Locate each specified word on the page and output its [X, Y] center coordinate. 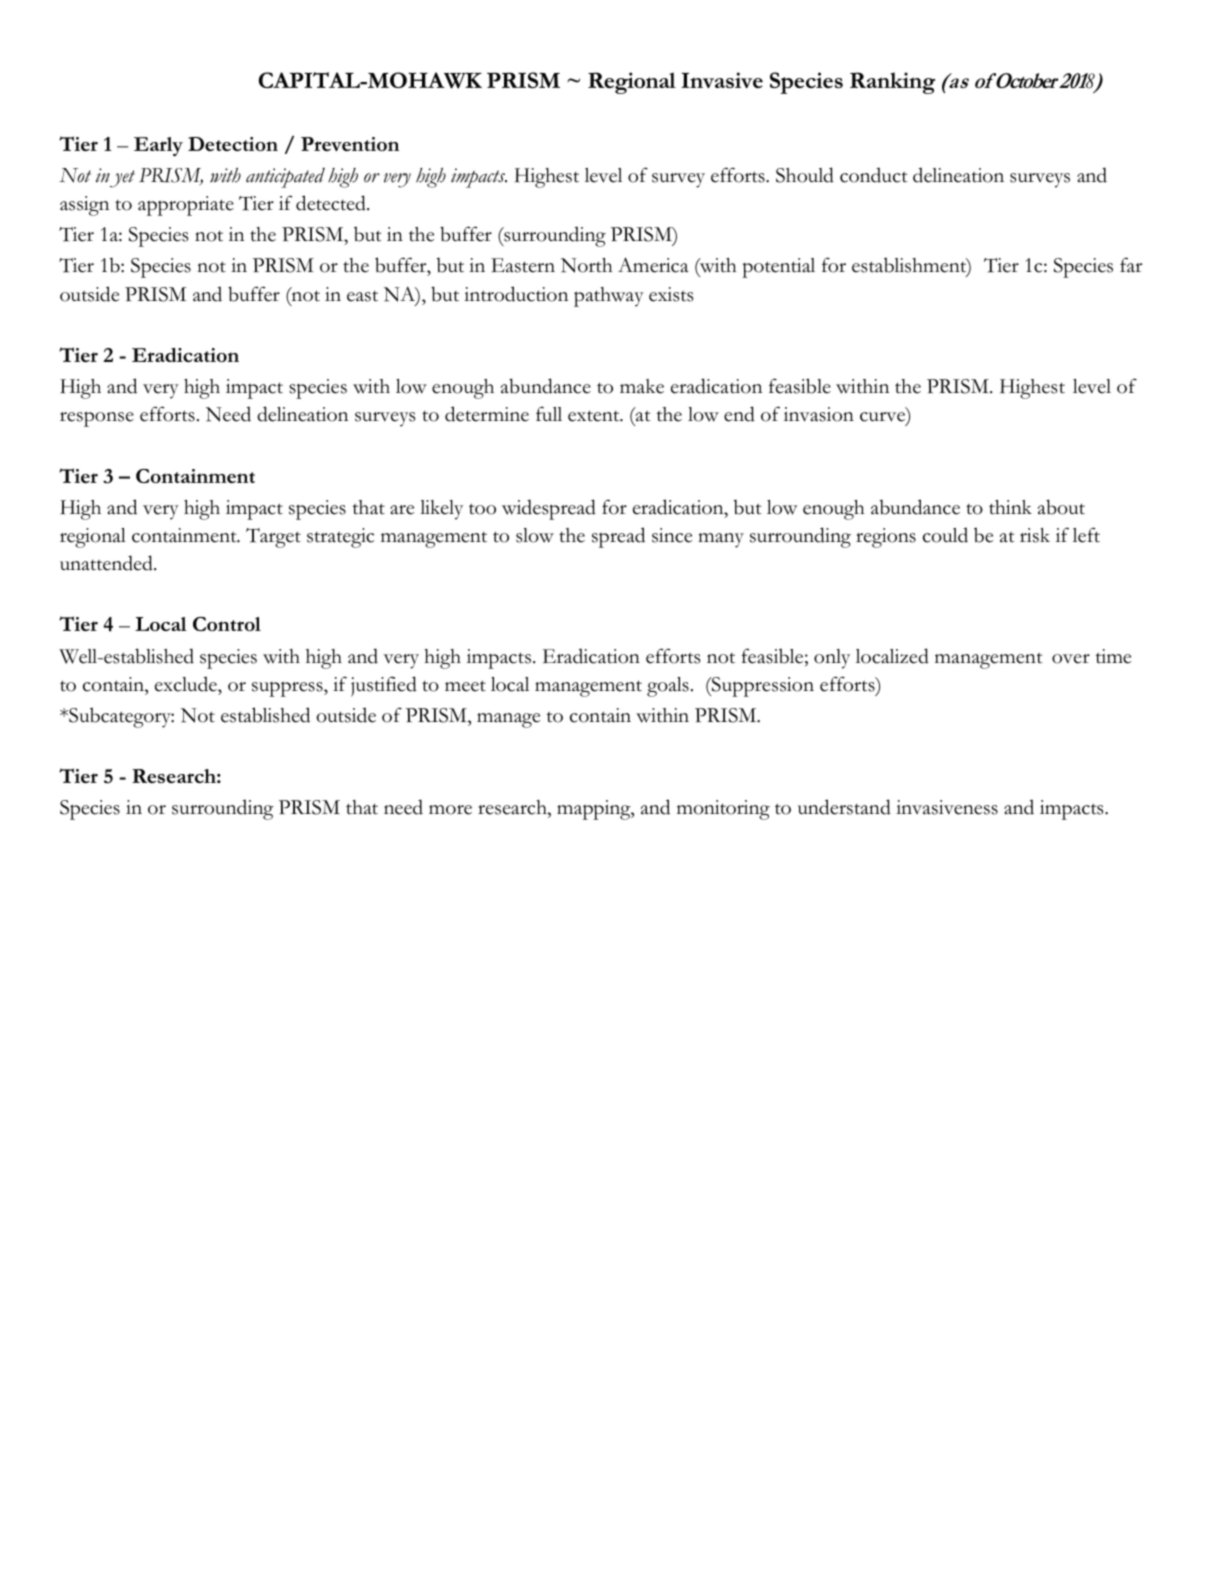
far [1131, 265]
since [672, 535]
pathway [609, 297]
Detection [233, 144]
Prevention [350, 144]
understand [844, 807]
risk [1035, 535]
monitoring [723, 810]
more [450, 810]
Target [273, 538]
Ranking [892, 83]
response [97, 419]
